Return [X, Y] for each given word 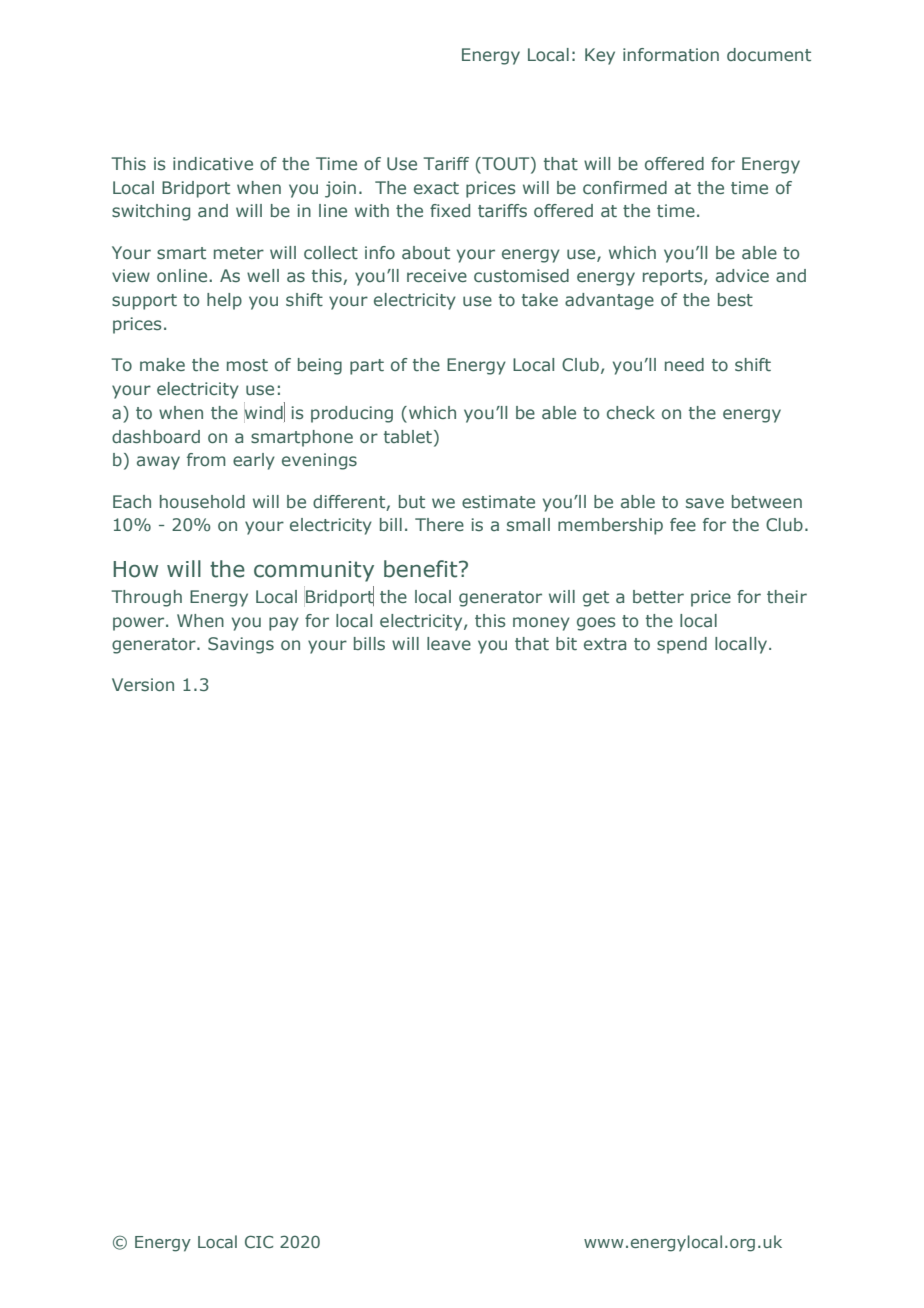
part [367, 367]
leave [449, 643]
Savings [241, 645]
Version [143, 684]
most [247, 365]
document [769, 54]
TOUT [506, 165]
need [684, 364]
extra [605, 644]
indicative [213, 164]
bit [566, 643]
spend [682, 645]
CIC [259, 1241]
